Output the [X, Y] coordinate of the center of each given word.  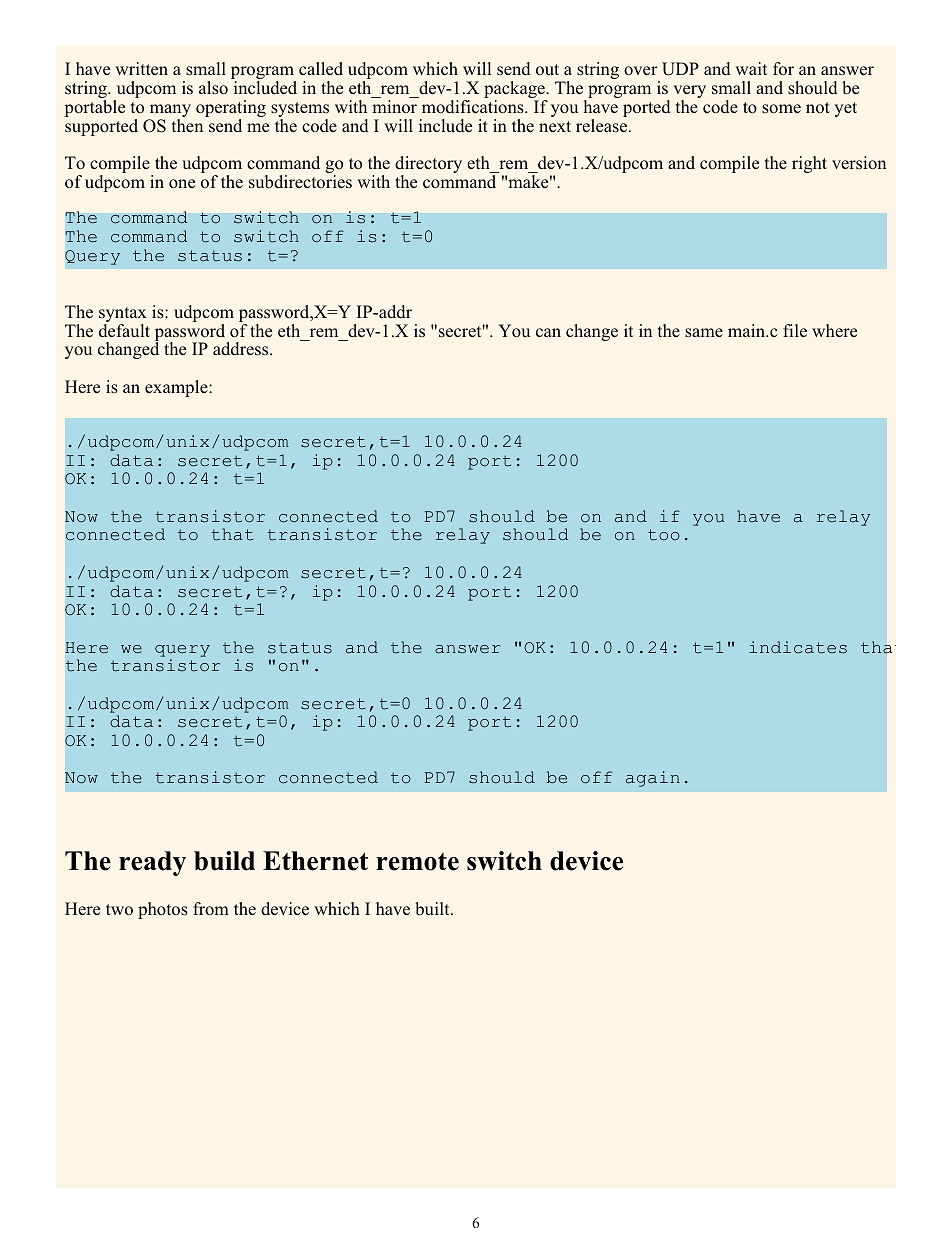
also [213, 88]
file [795, 330]
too [664, 535]
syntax [123, 316]
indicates [798, 647]
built [433, 909]
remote [417, 861]
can [548, 332]
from [211, 908]
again [653, 779]
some [781, 109]
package [515, 91]
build [224, 861]
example [177, 388]
